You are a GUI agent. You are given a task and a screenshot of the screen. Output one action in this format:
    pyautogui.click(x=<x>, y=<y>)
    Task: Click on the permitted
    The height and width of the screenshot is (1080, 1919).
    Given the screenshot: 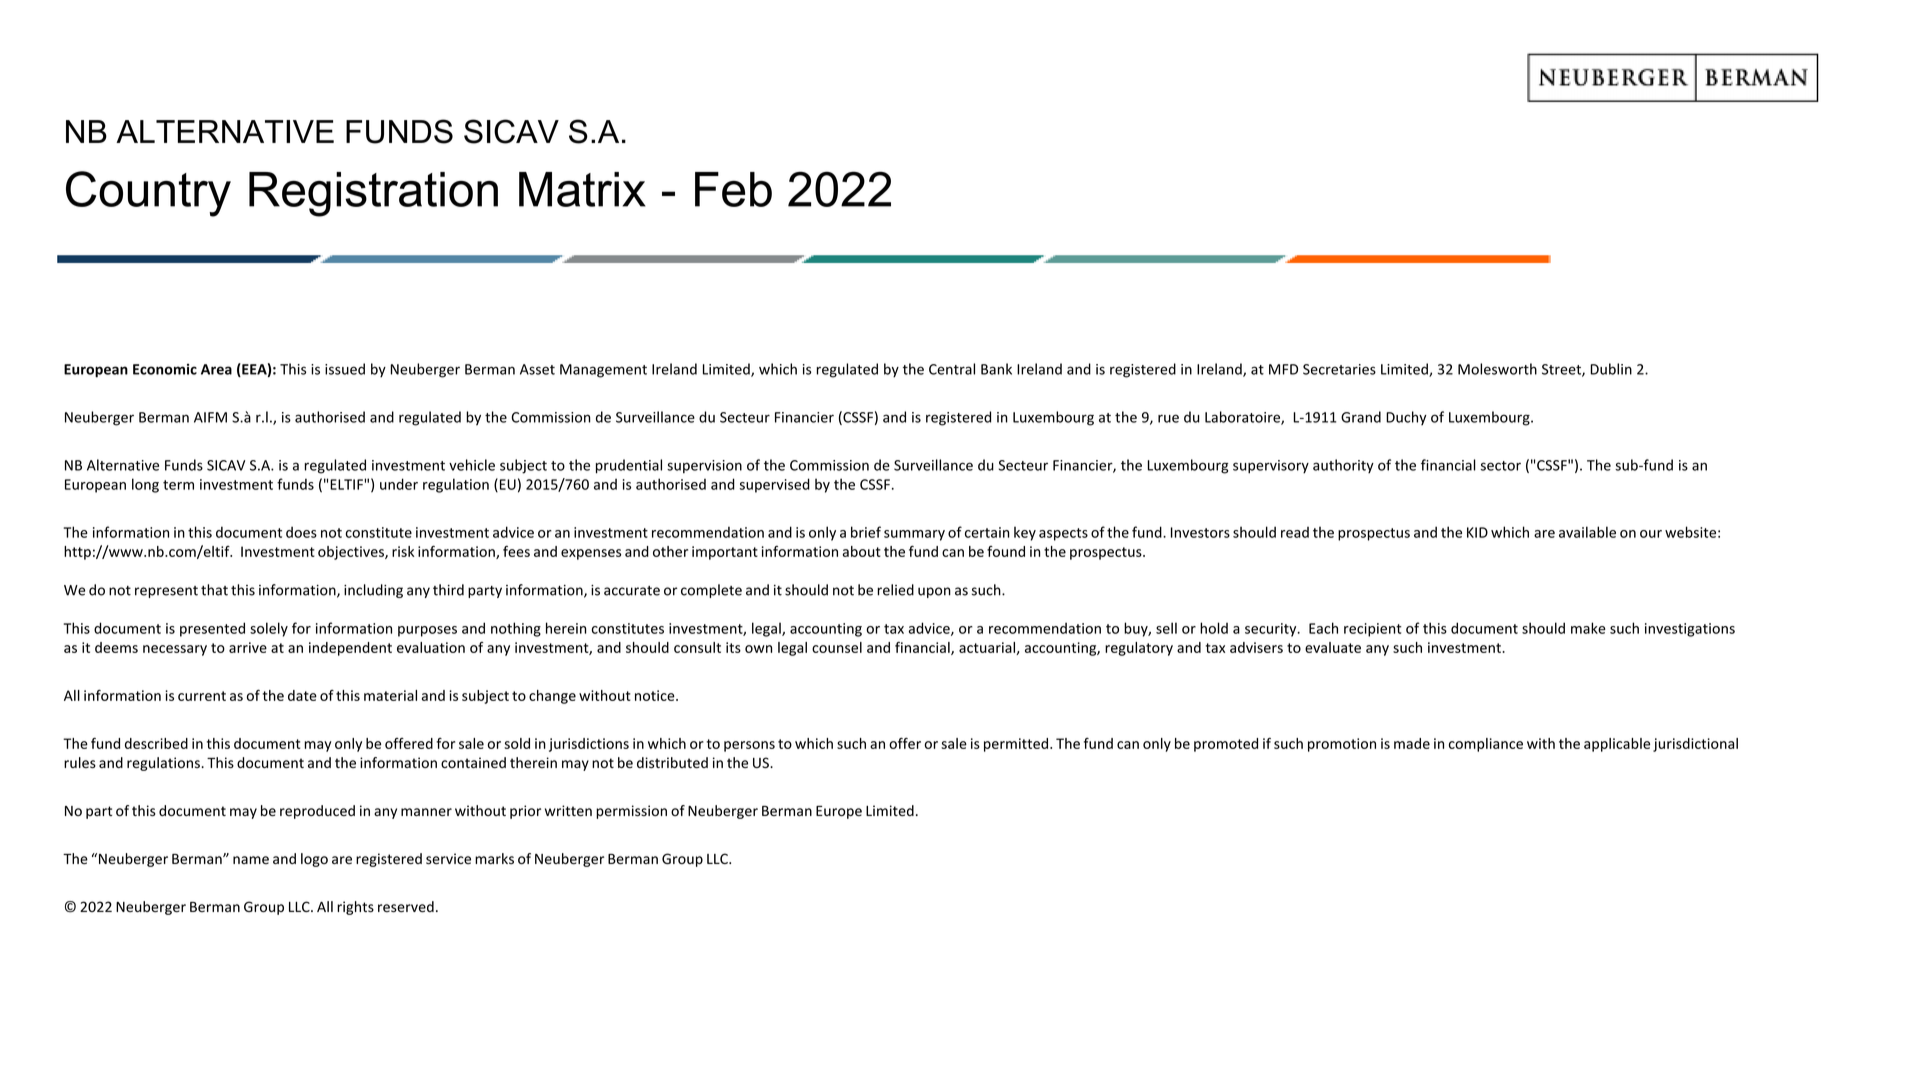 What is the action you would take?
    pyautogui.click(x=1016, y=745)
